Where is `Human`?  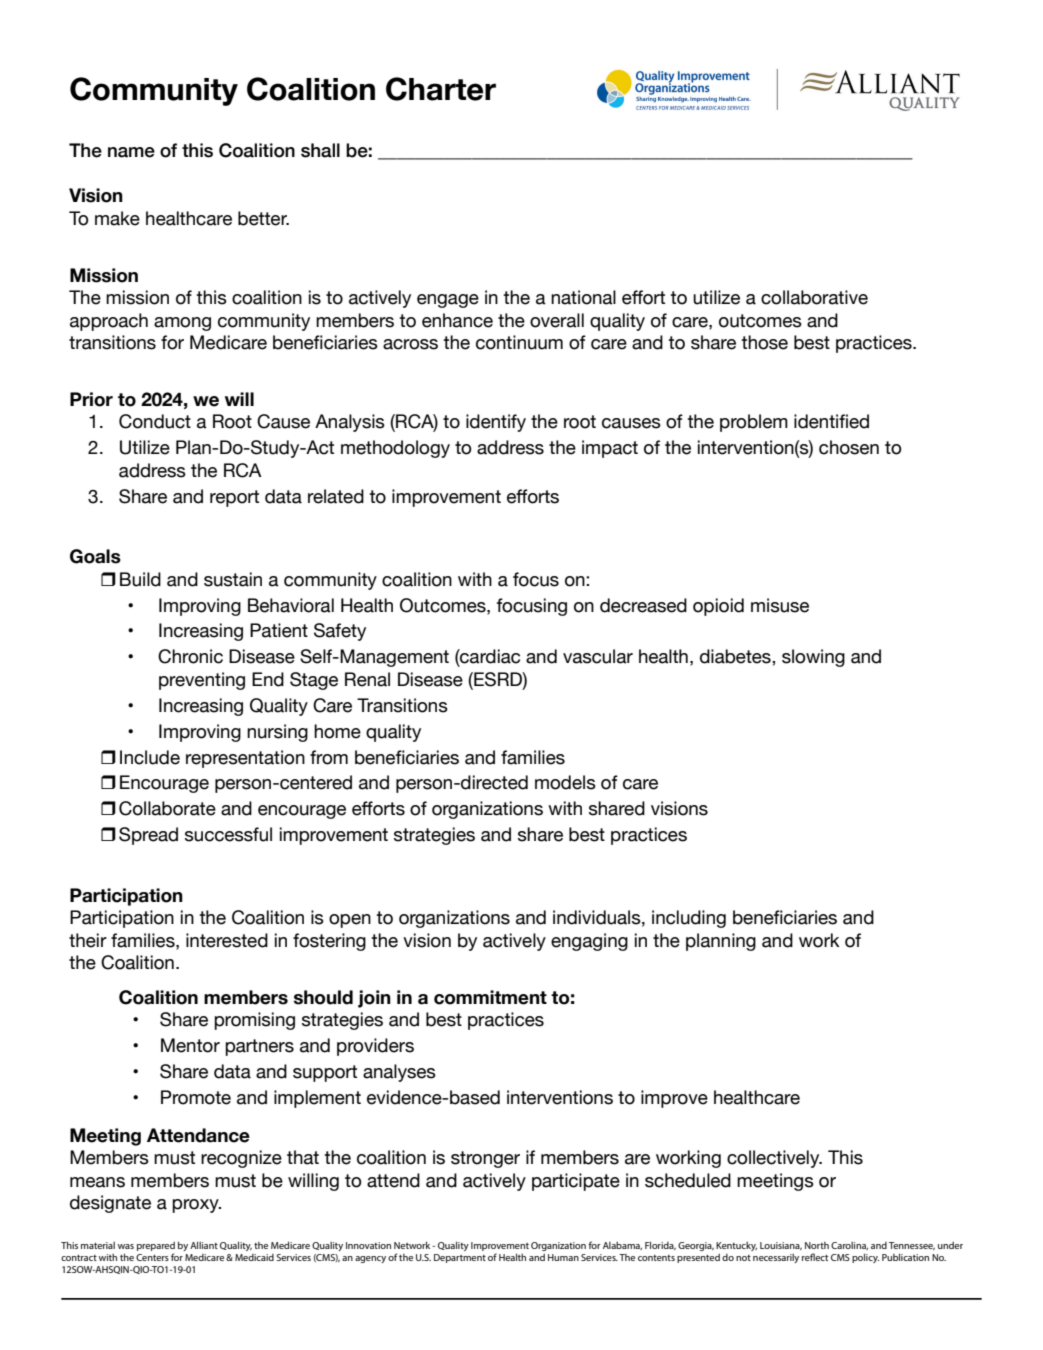 Human is located at coordinates (563, 1257).
